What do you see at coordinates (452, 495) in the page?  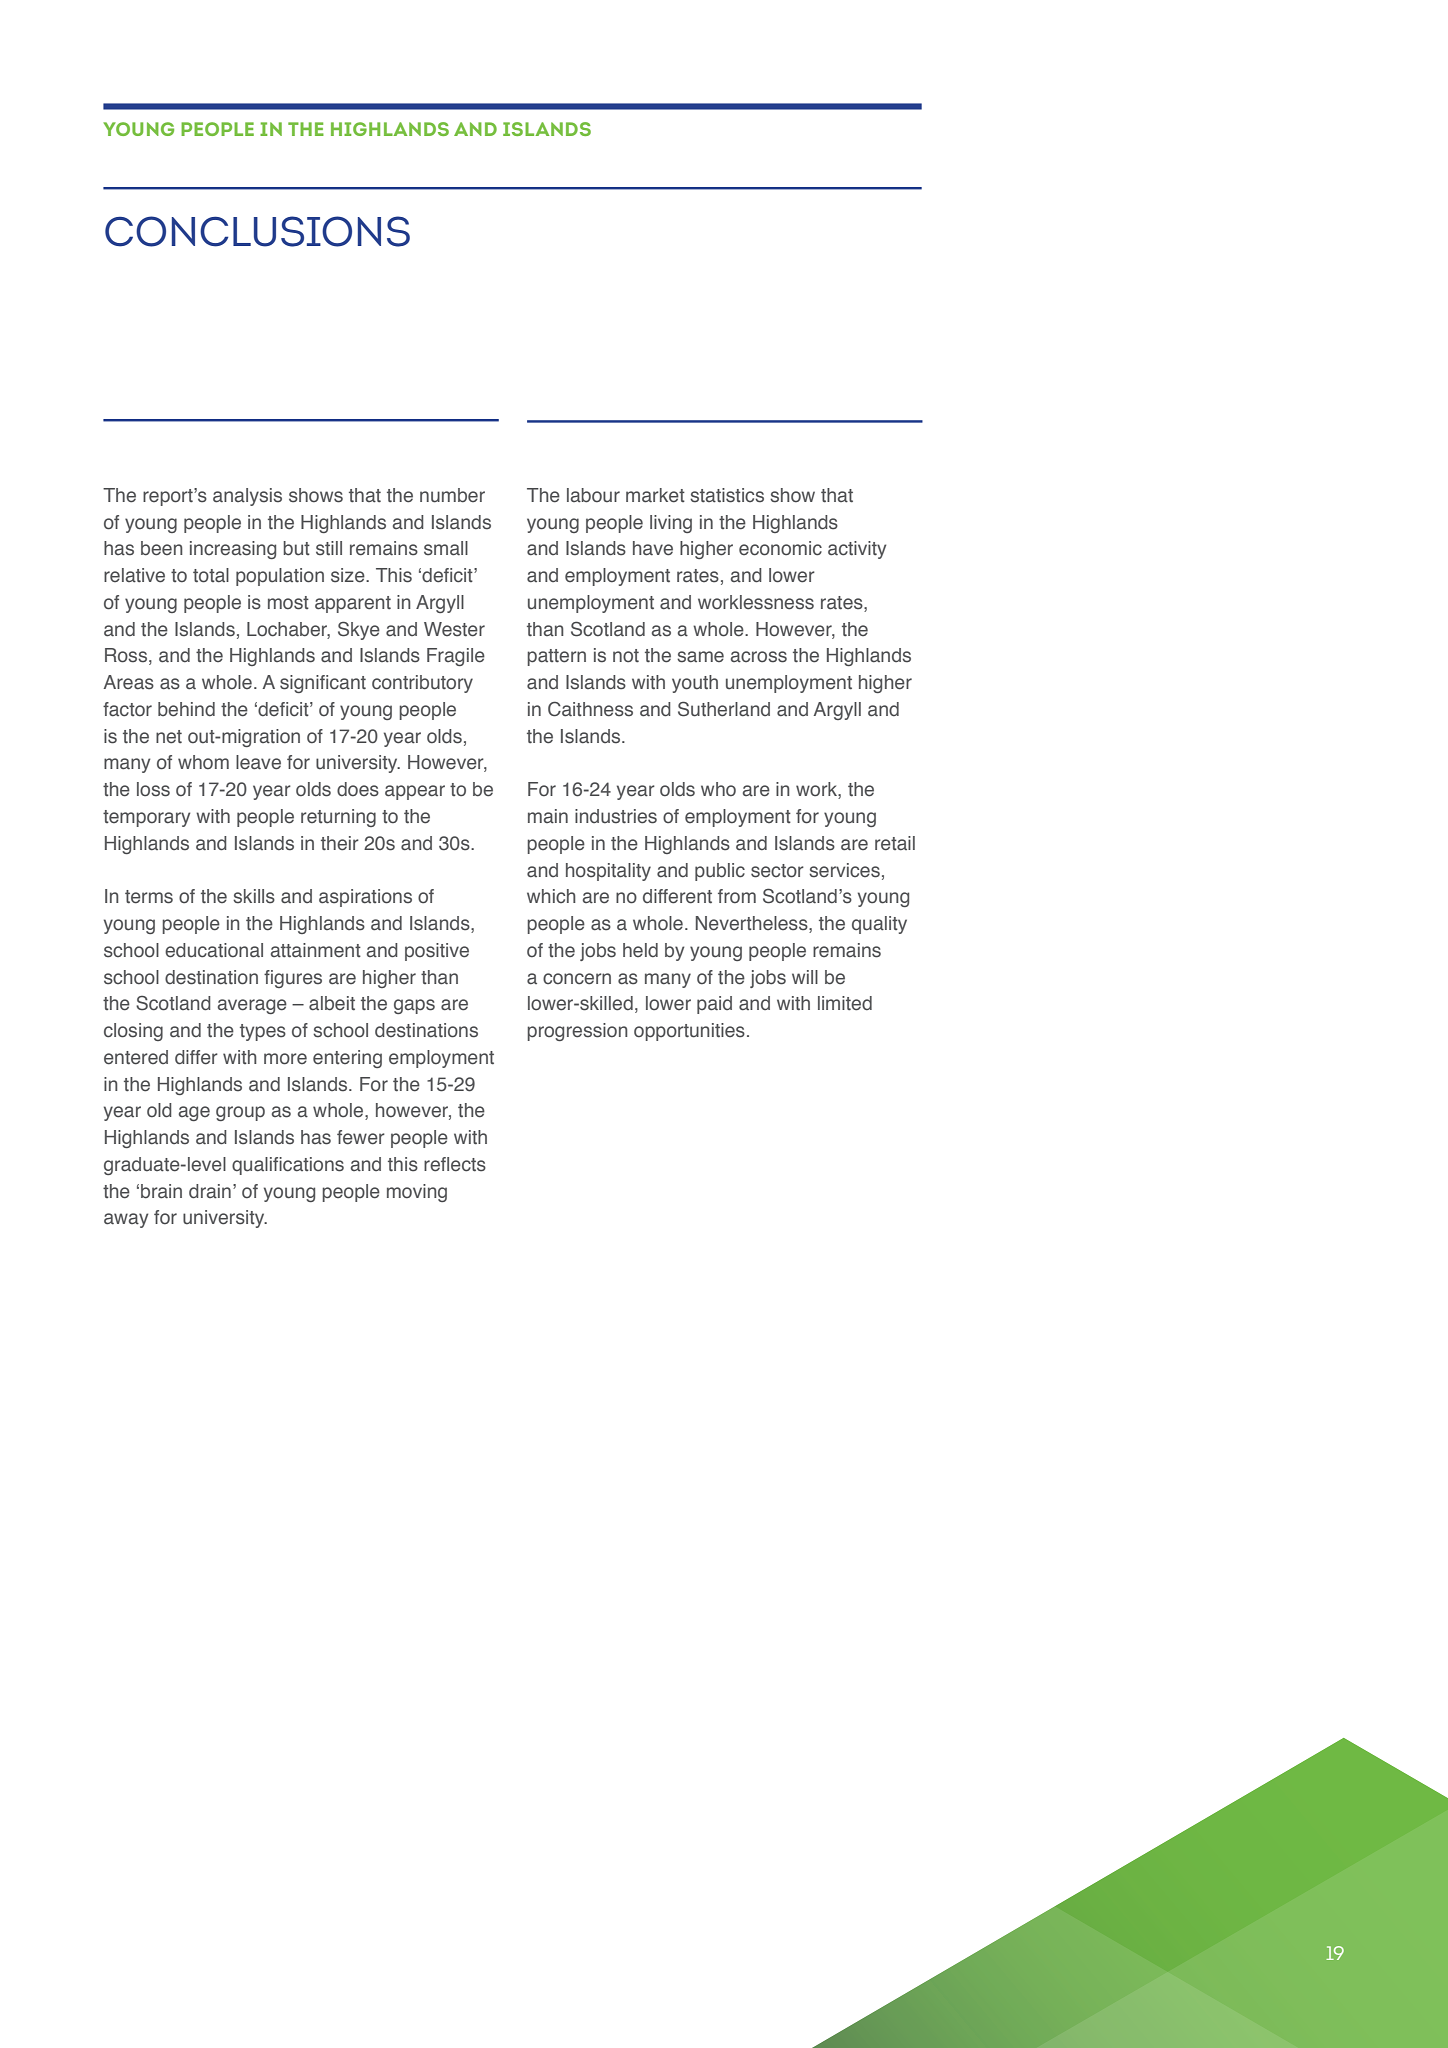 I see `number` at bounding box center [452, 495].
